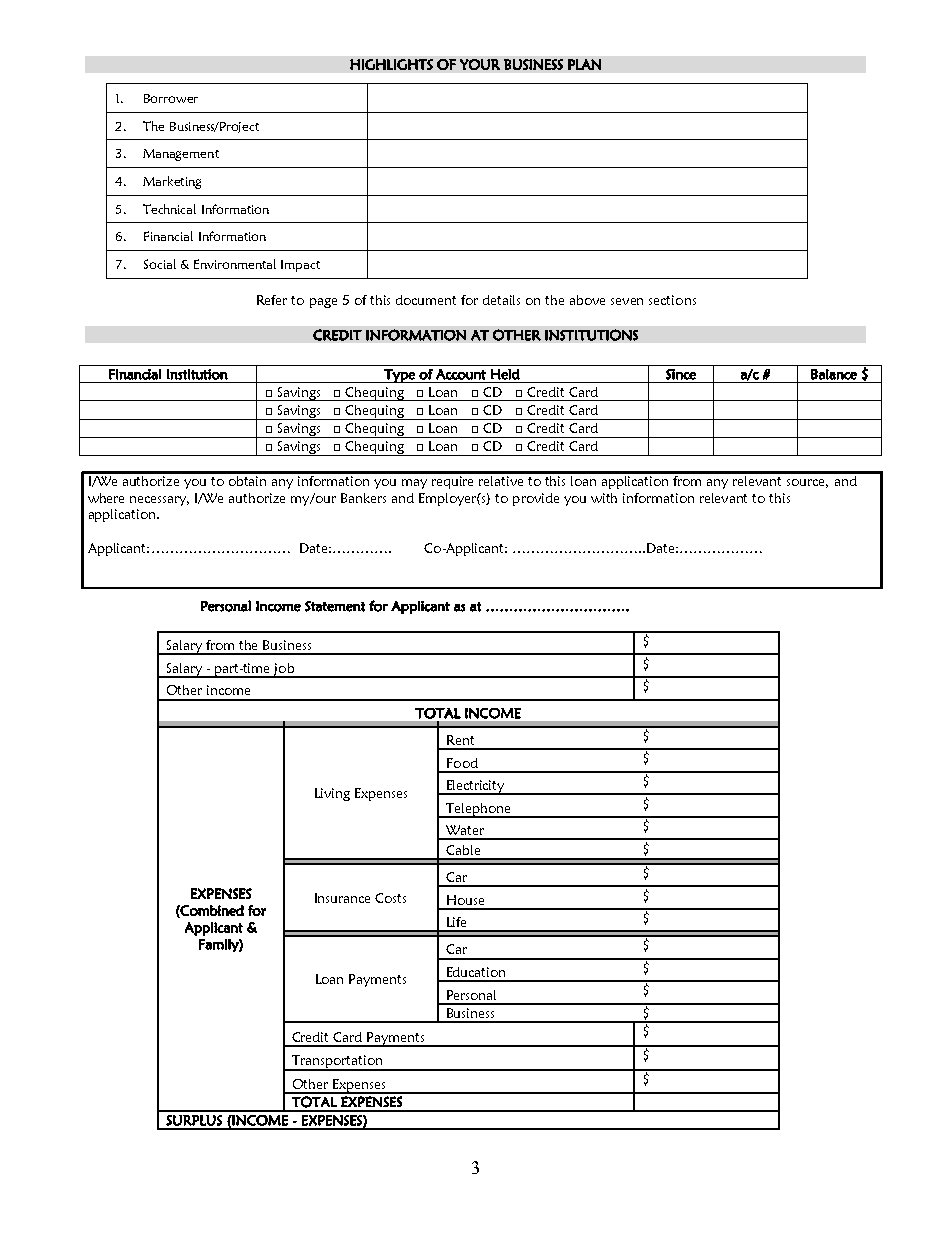 The image size is (952, 1233). I want to click on PLAN, so click(584, 64).
